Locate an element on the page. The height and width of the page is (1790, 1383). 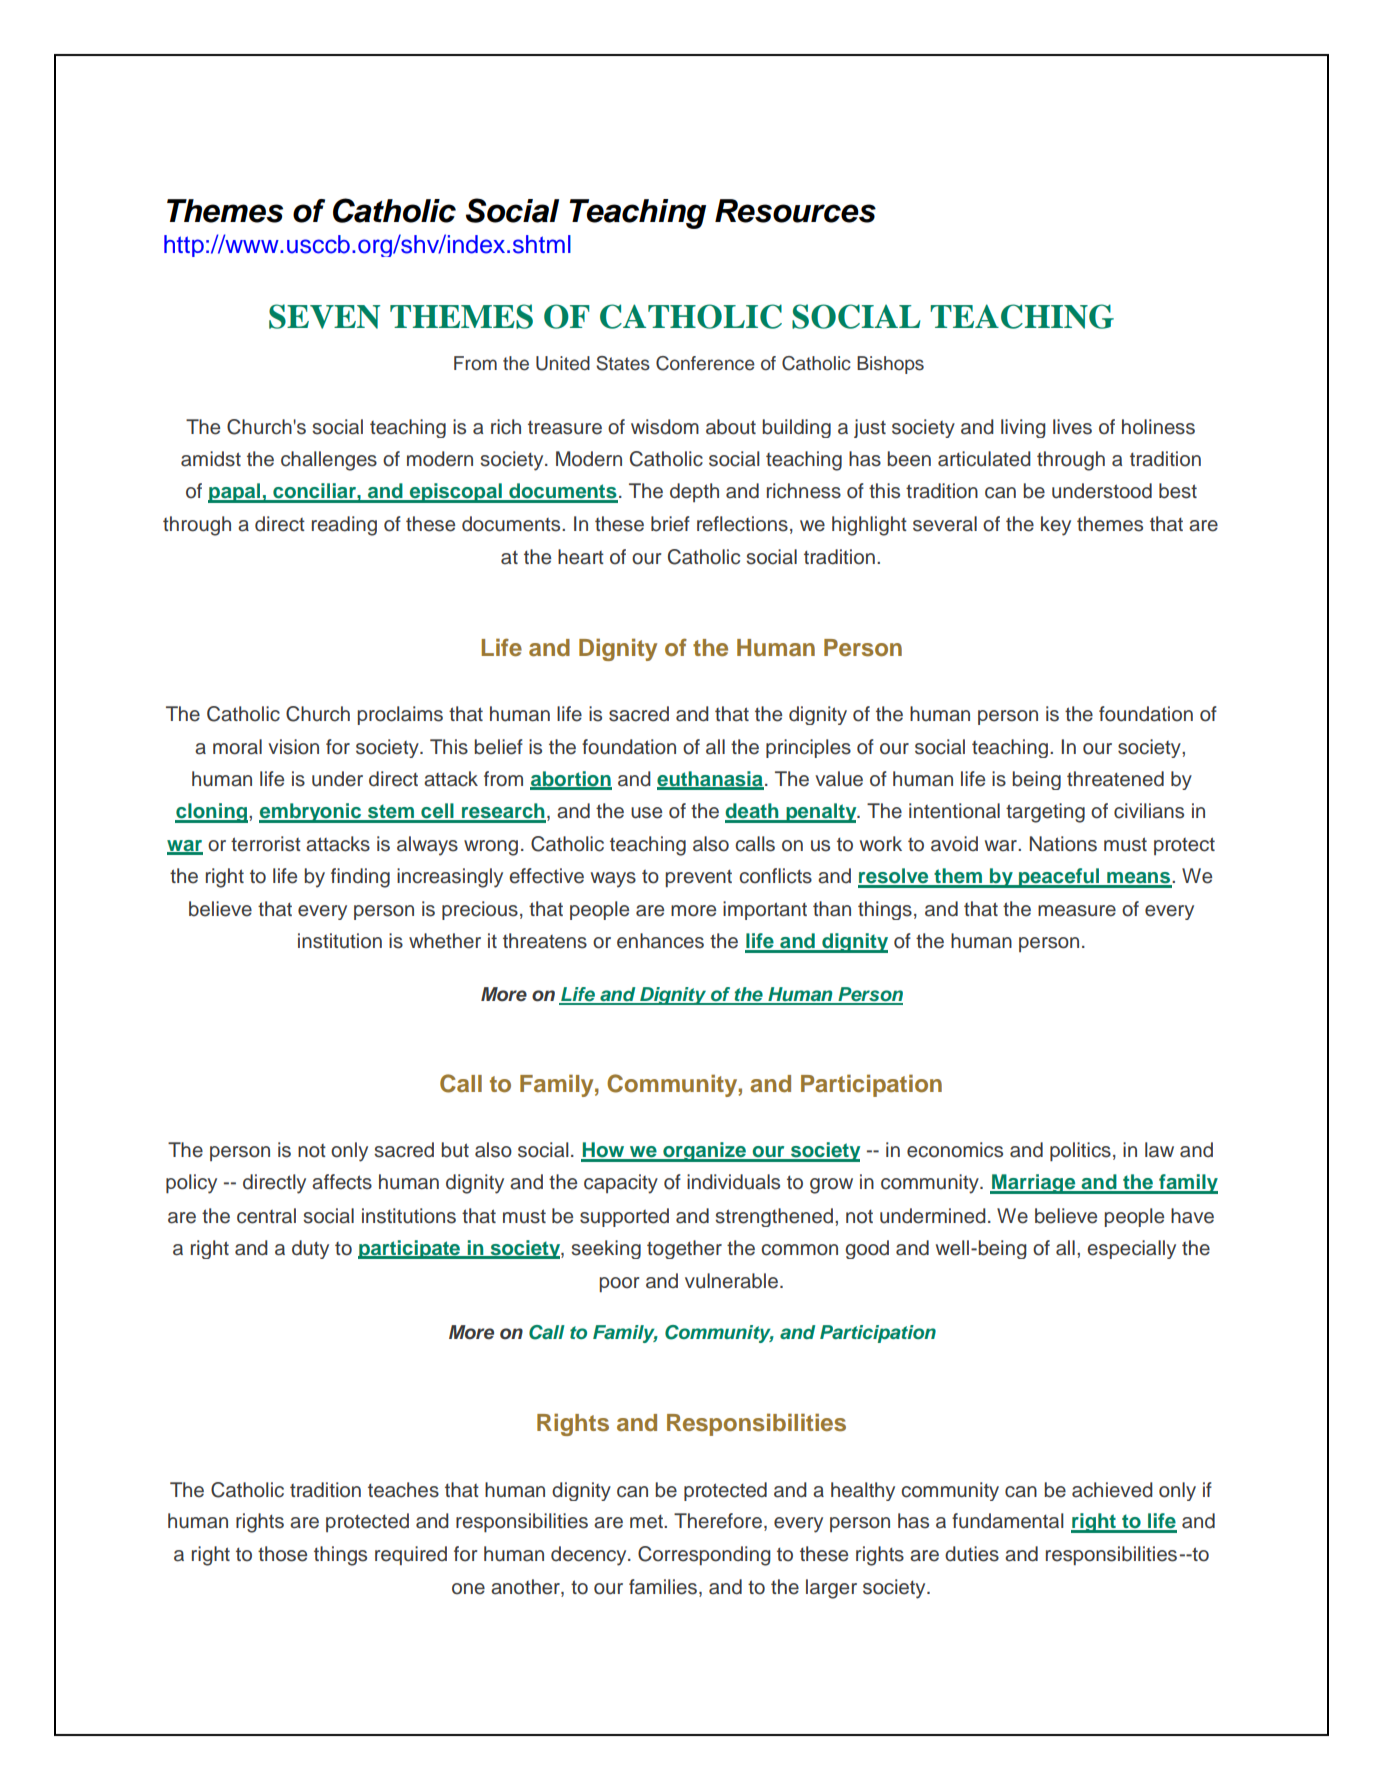
SEVEN is located at coordinates (324, 316).
